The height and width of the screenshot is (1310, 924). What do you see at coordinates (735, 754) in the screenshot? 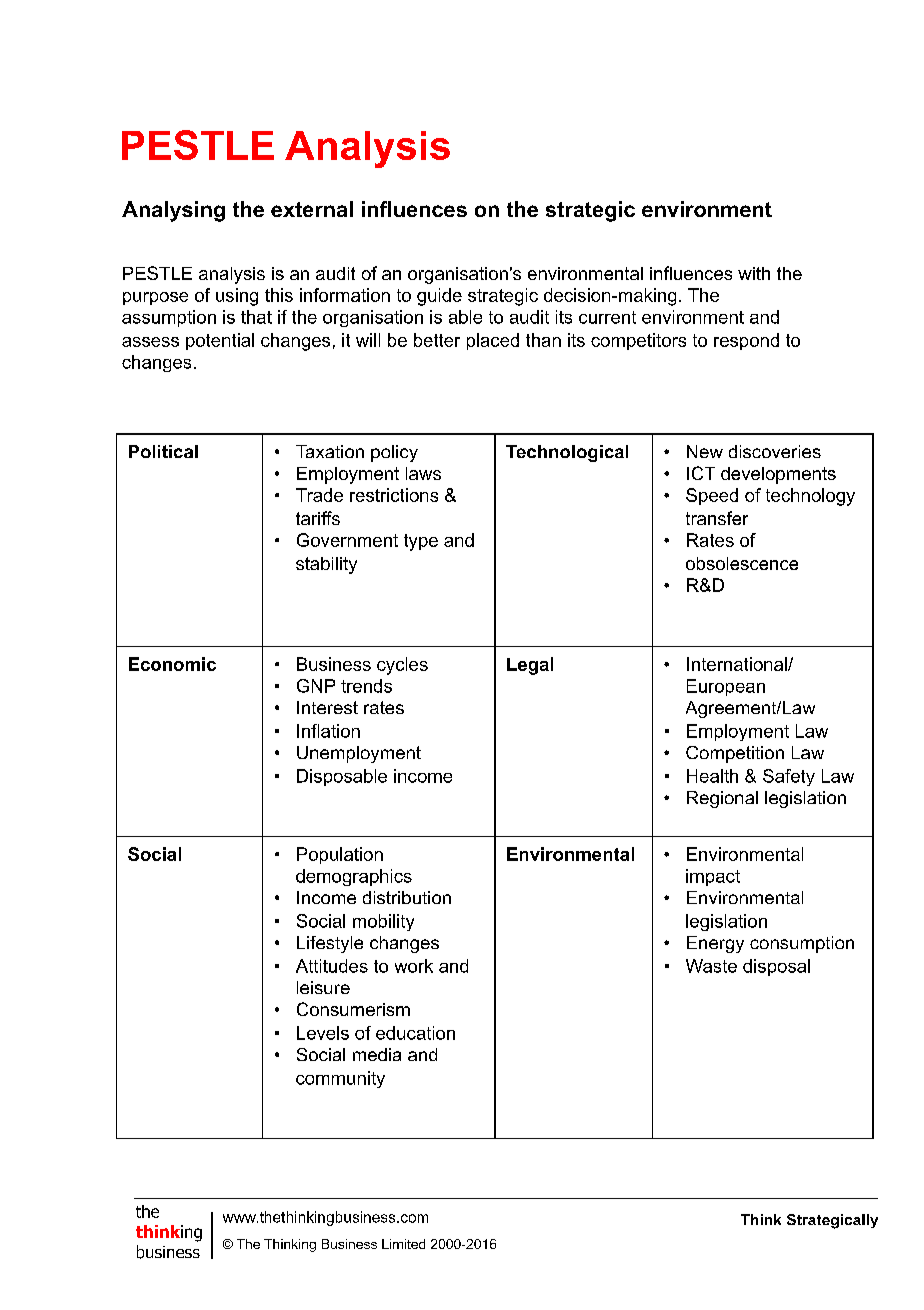
I see `Competition` at bounding box center [735, 754].
